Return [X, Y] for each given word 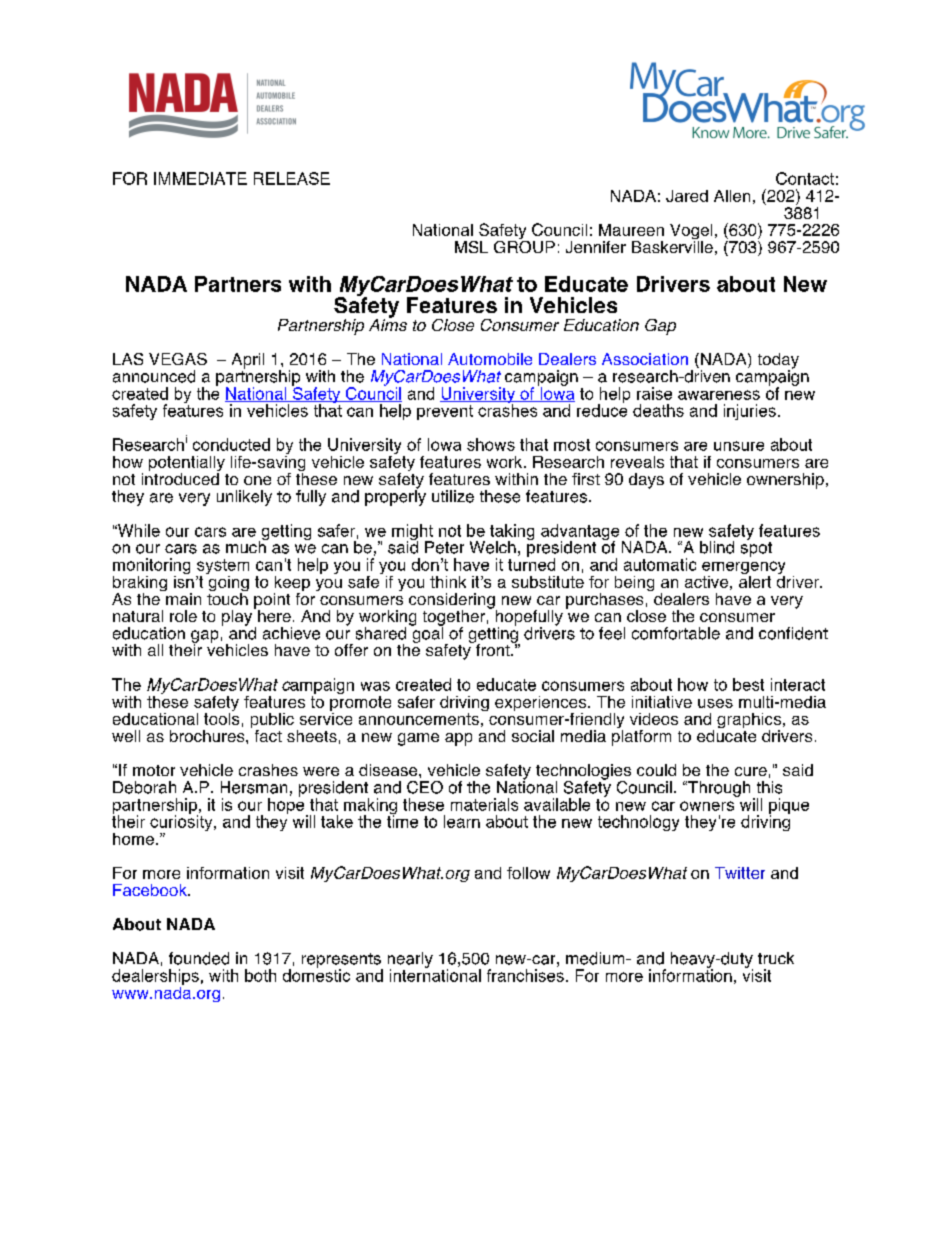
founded [199, 958]
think [448, 582]
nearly [410, 961]
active [706, 582]
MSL [471, 247]
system [222, 568]
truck [776, 958]
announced [154, 376]
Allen [732, 196]
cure [751, 771]
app [458, 739]
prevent [445, 412]
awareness [719, 395]
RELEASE [292, 178]
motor [154, 770]
